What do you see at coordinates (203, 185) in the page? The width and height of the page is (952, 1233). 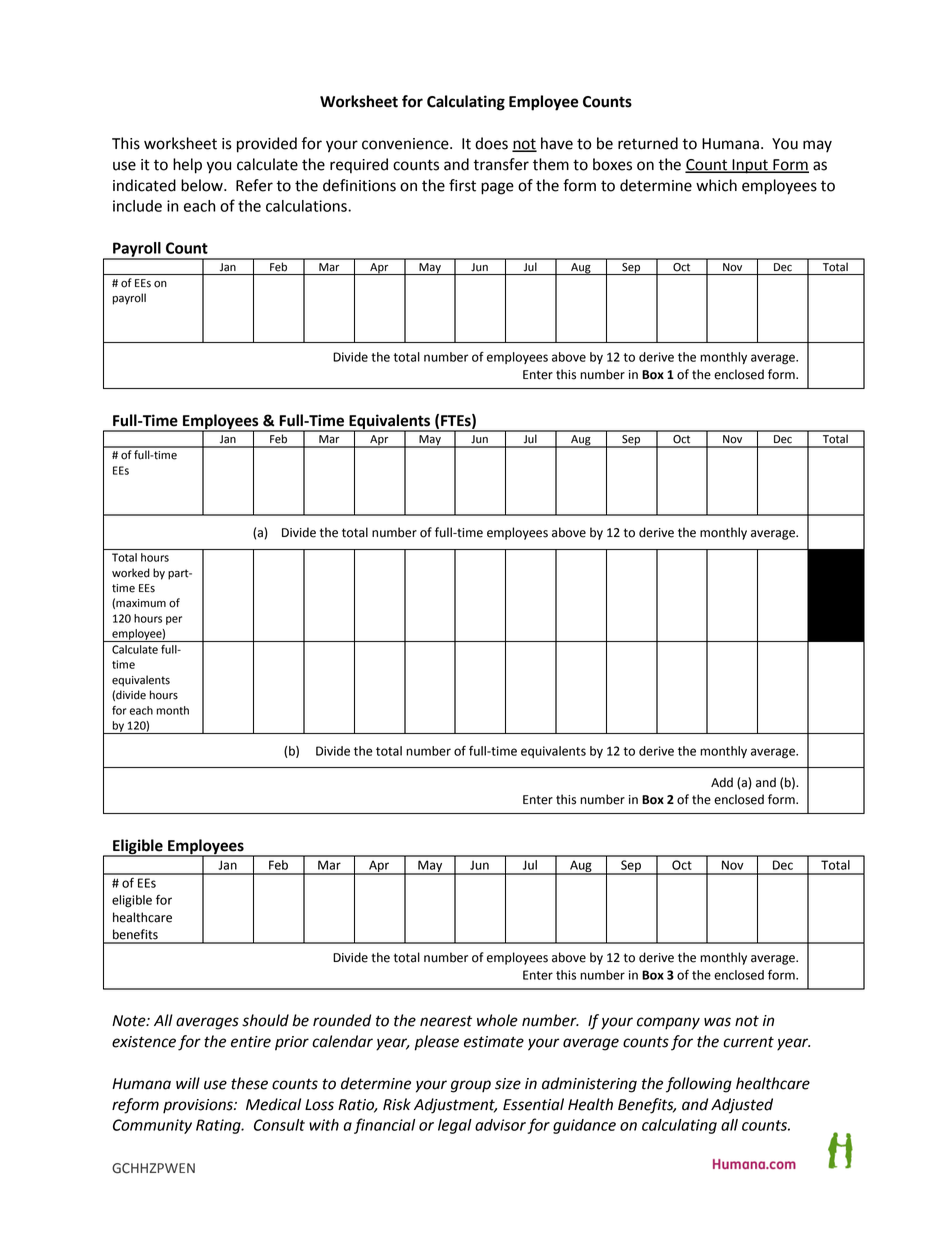 I see `below` at bounding box center [203, 185].
